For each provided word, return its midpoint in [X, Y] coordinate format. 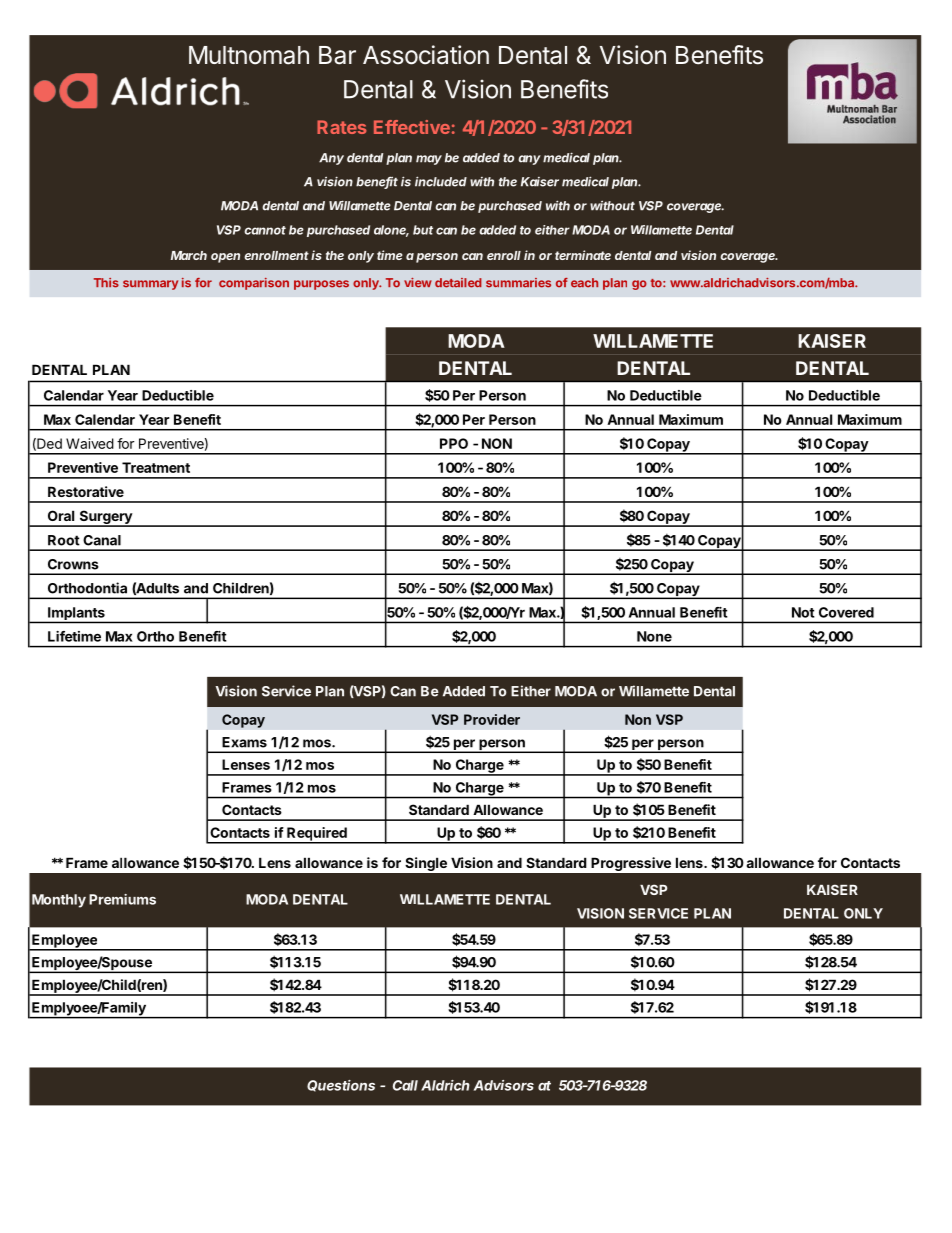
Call [405, 1085]
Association [426, 55]
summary [150, 285]
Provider [492, 719]
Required [317, 835]
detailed [458, 283]
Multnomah [249, 55]
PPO [454, 443]
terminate [583, 255]
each [584, 283]
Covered [846, 612]
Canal [102, 540]
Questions [341, 1086]
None [654, 636]
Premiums [122, 899]
